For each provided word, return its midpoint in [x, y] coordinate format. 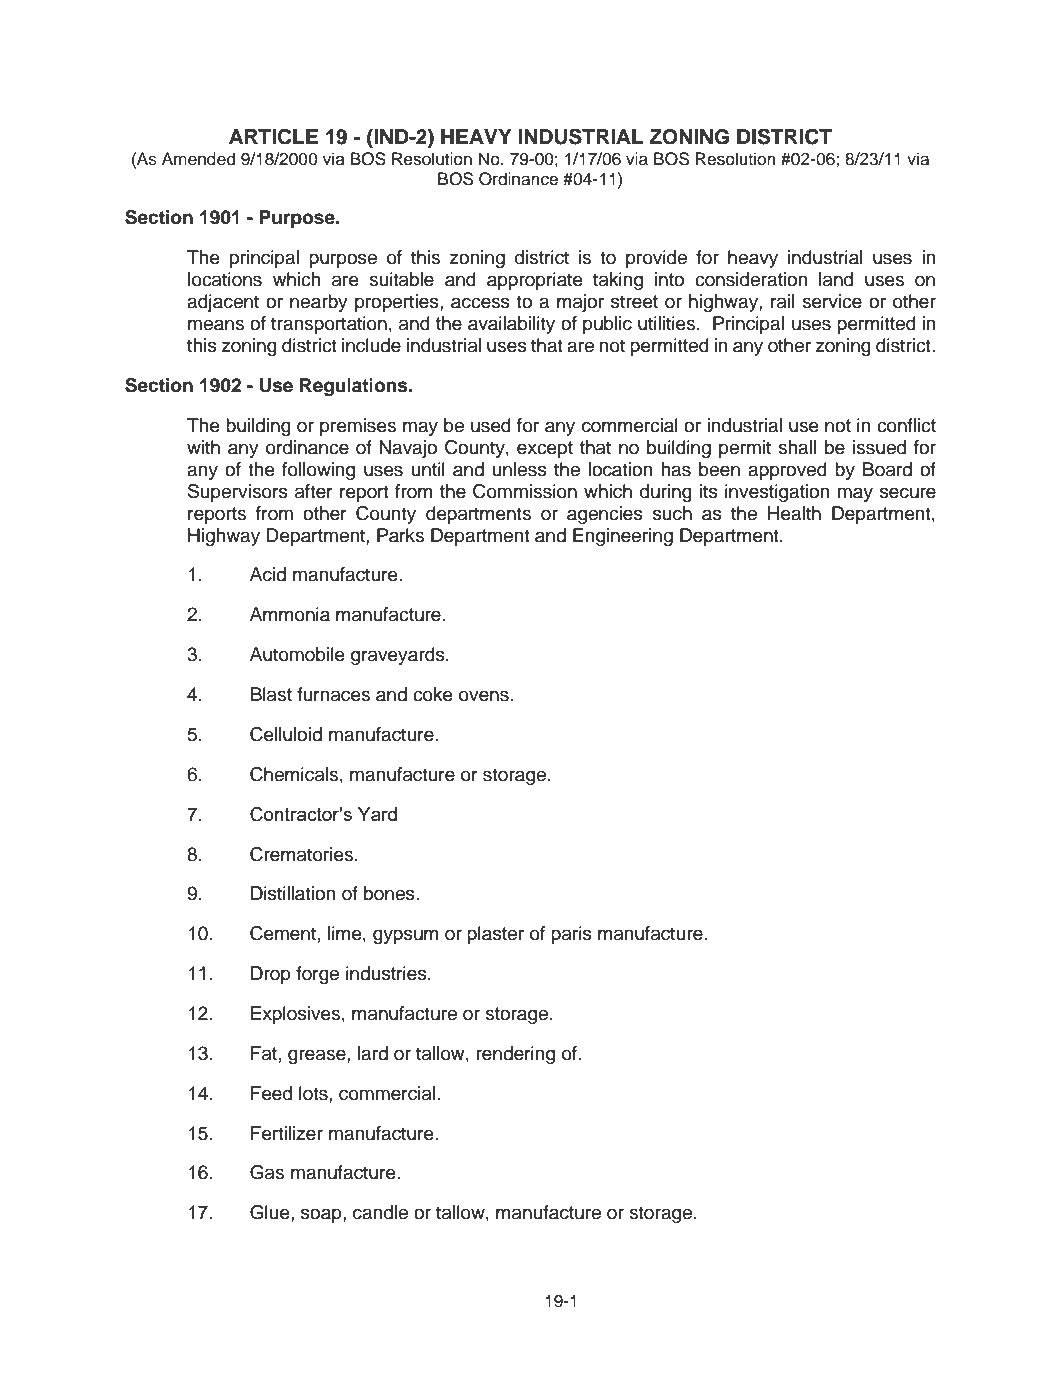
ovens [484, 696]
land [836, 279]
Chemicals [294, 774]
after [314, 491]
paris [571, 935]
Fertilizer [287, 1133]
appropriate [535, 281]
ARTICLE [273, 136]
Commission [525, 491]
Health [794, 513]
